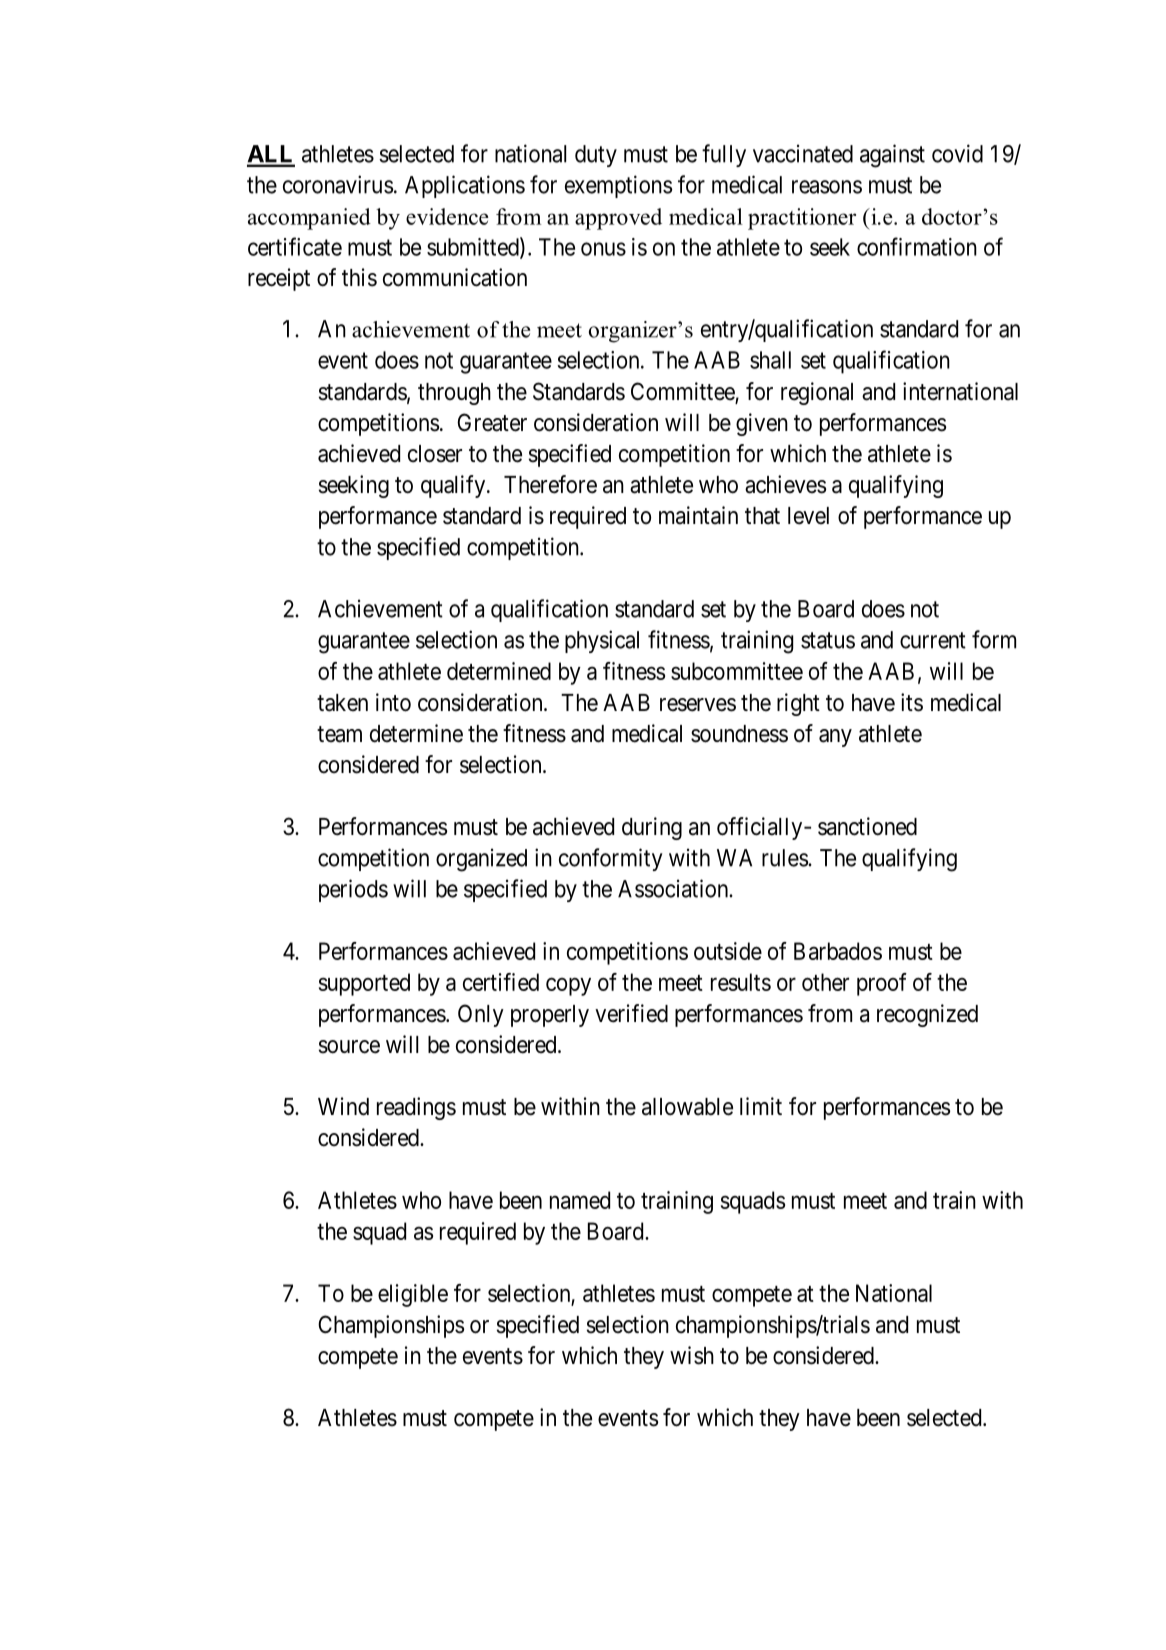  What do you see at coordinates (892, 156) in the screenshot?
I see `against` at bounding box center [892, 156].
